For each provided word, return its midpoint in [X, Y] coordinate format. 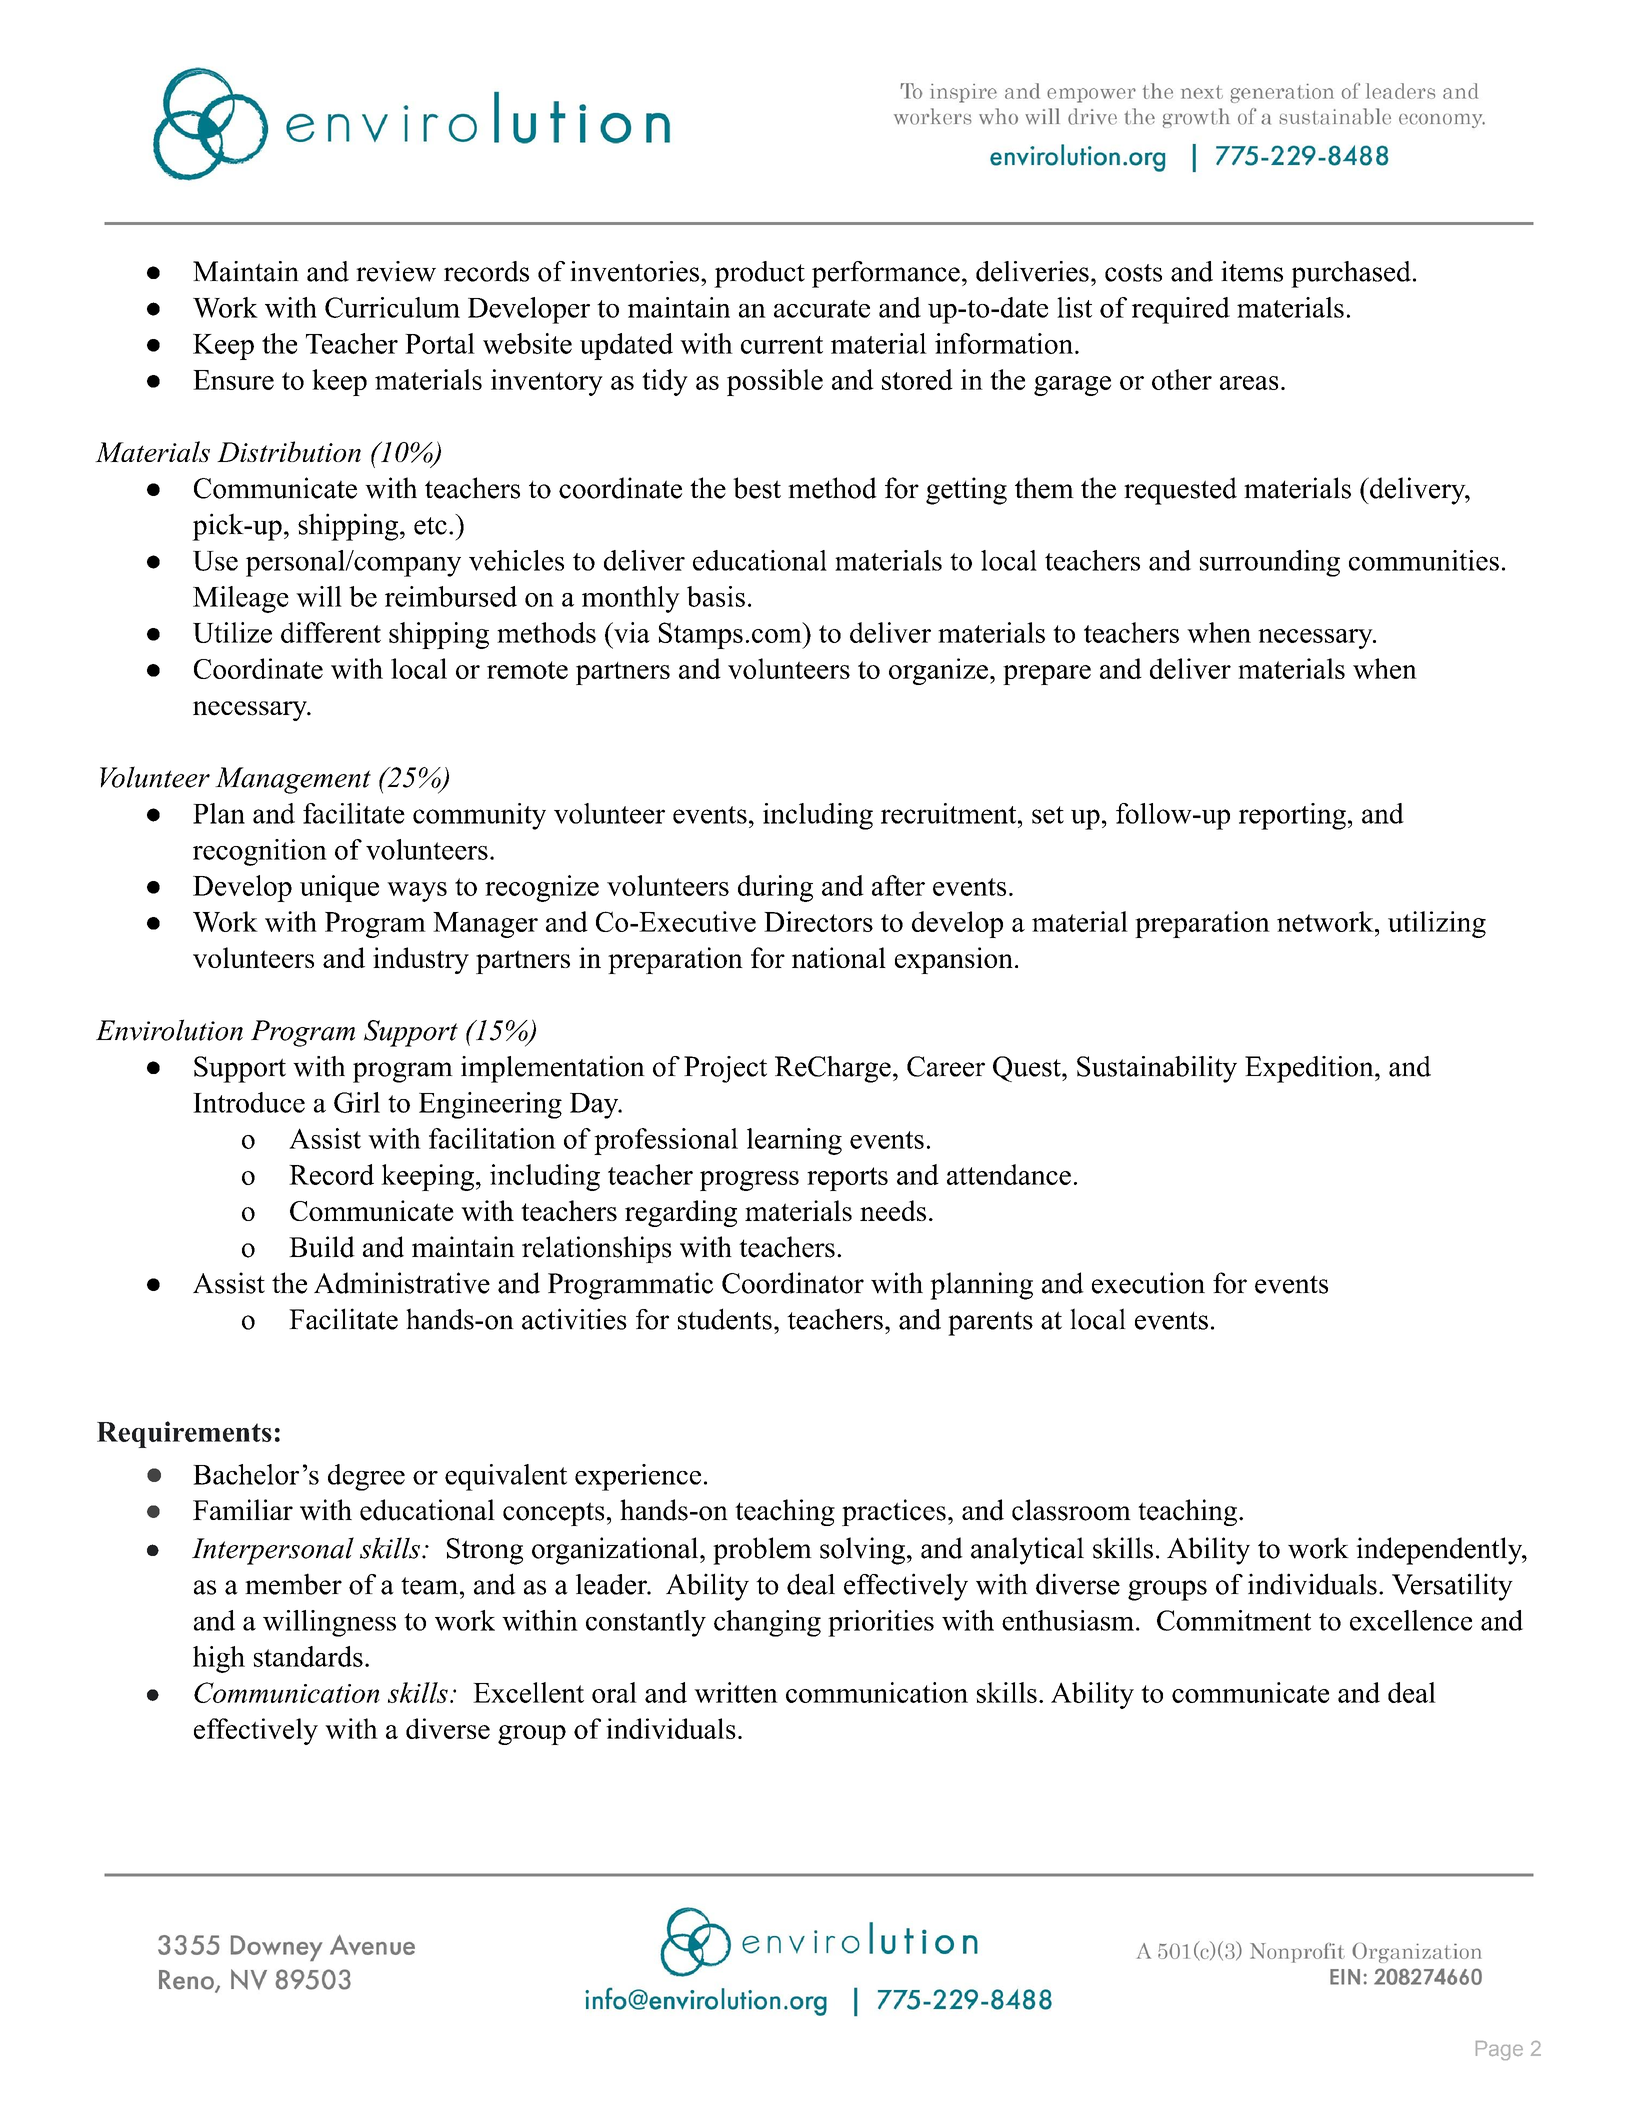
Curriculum [392, 307]
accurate [822, 309]
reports [847, 1179]
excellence [1411, 1620]
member [293, 1584]
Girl [357, 1102]
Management [293, 780]
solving [862, 1551]
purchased [1351, 274]
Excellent [528, 1692]
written [736, 1692]
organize [938, 671]
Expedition [1310, 1069]
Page [1499, 2050]
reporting [1292, 816]
